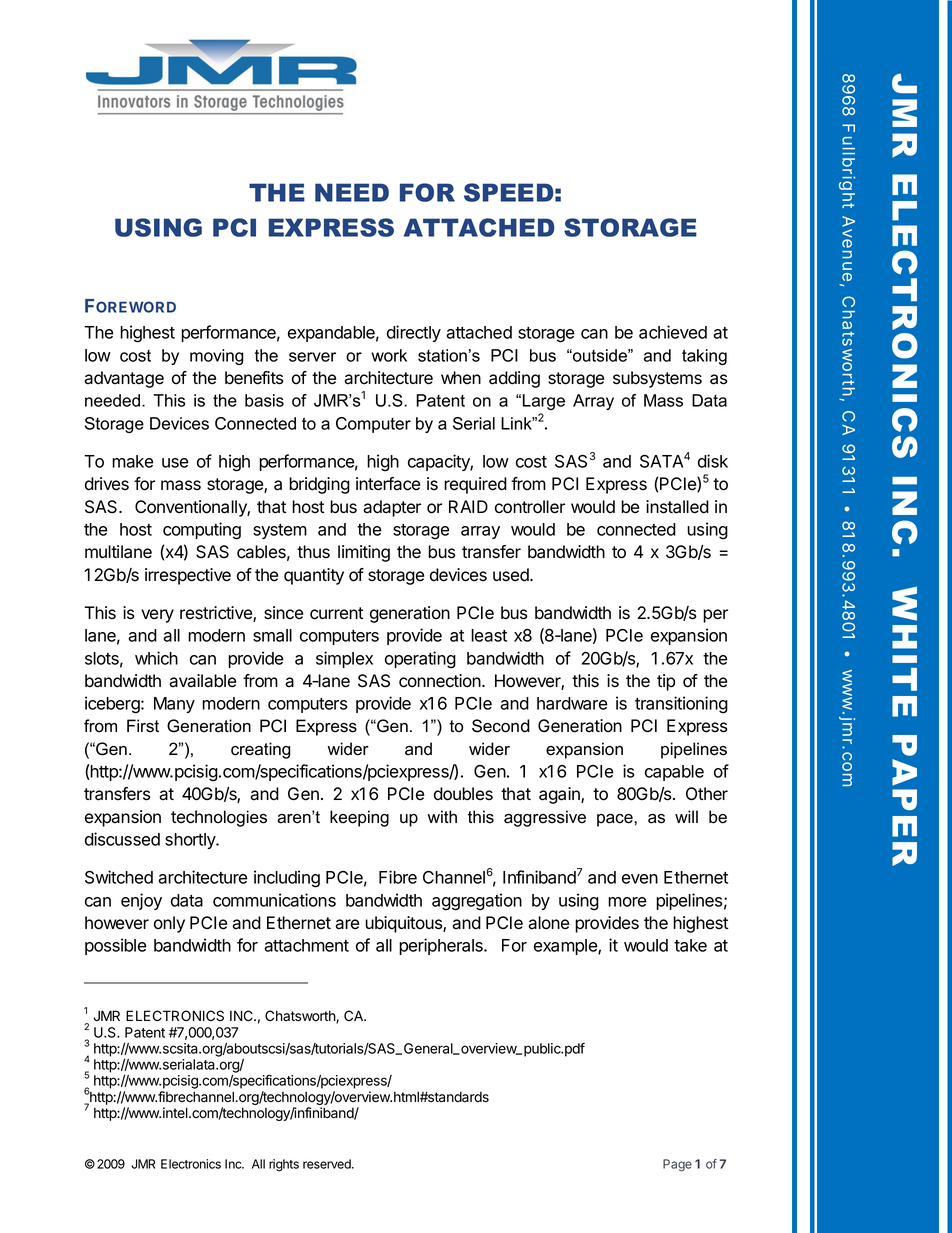 The height and width of the page is (1233, 952). I want to click on achieved, so click(673, 332).
